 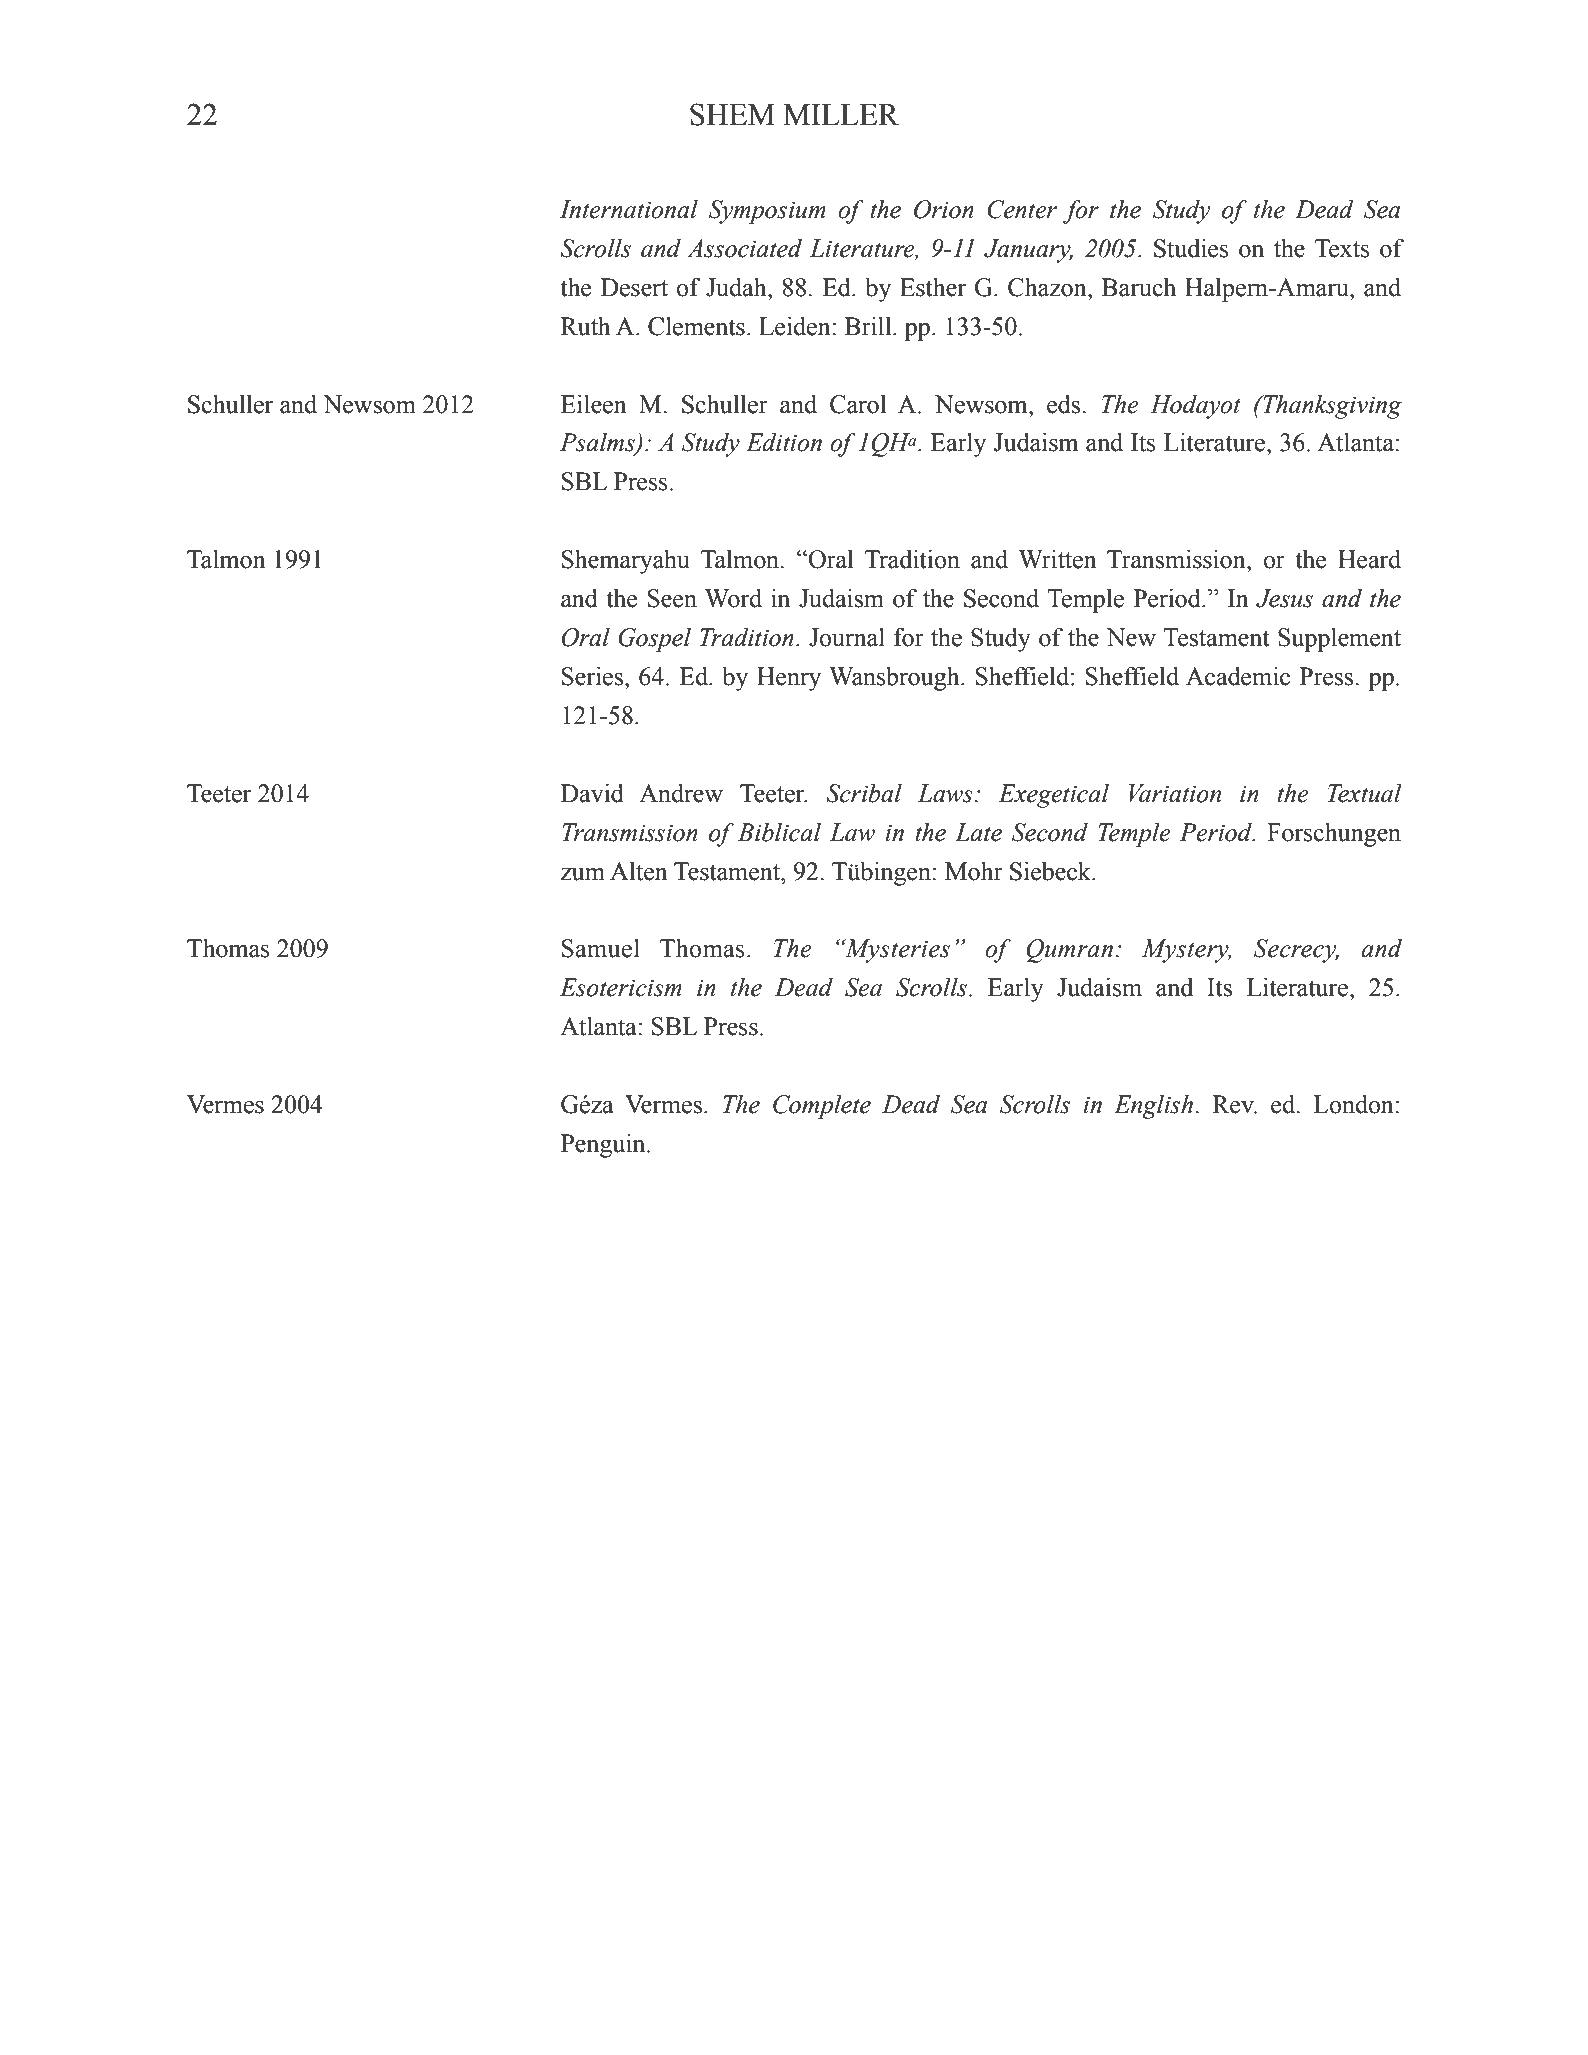 I want to click on Thanksgiving, so click(x=1331, y=407).
